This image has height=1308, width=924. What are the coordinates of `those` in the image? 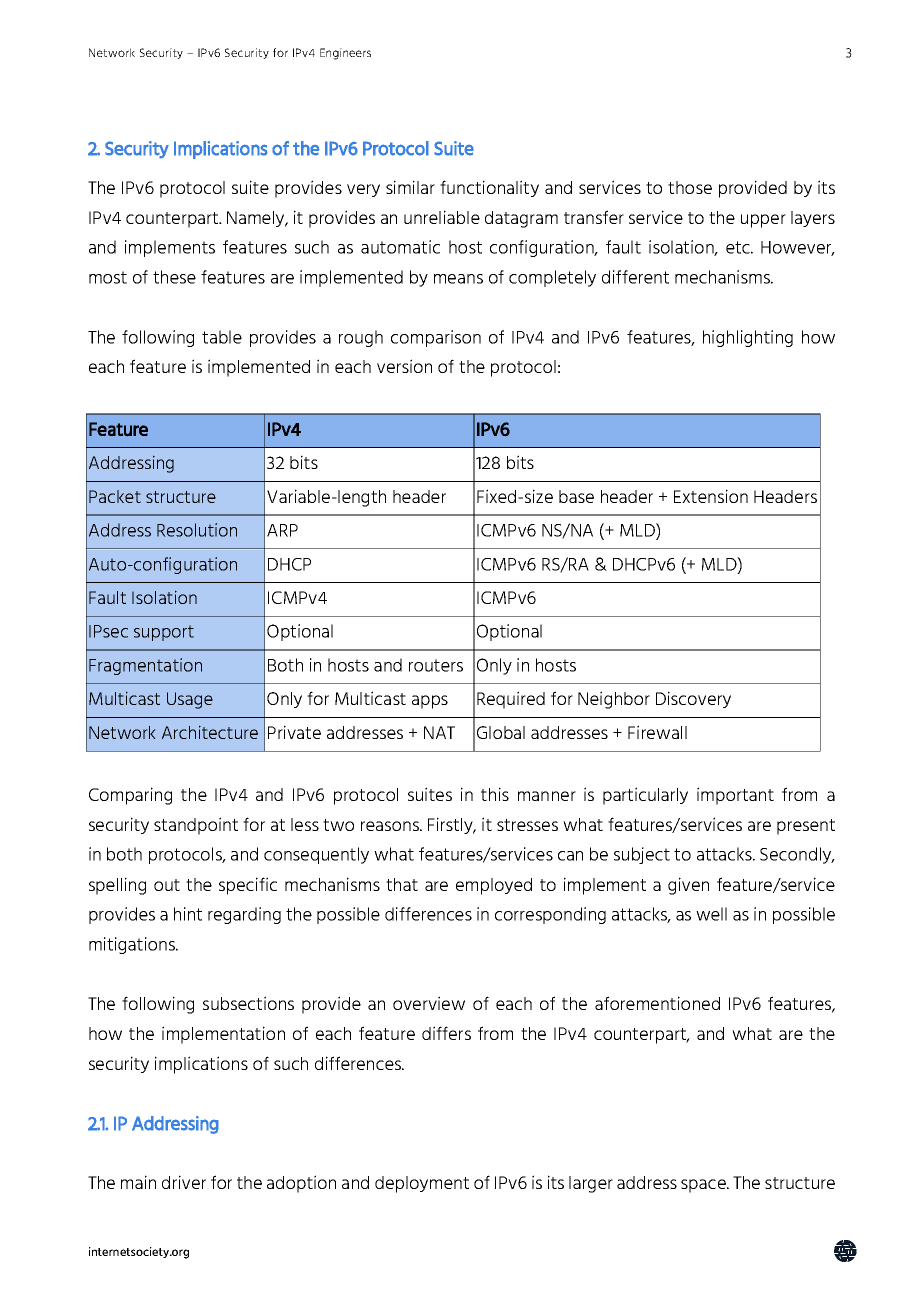 It's located at (690, 187).
